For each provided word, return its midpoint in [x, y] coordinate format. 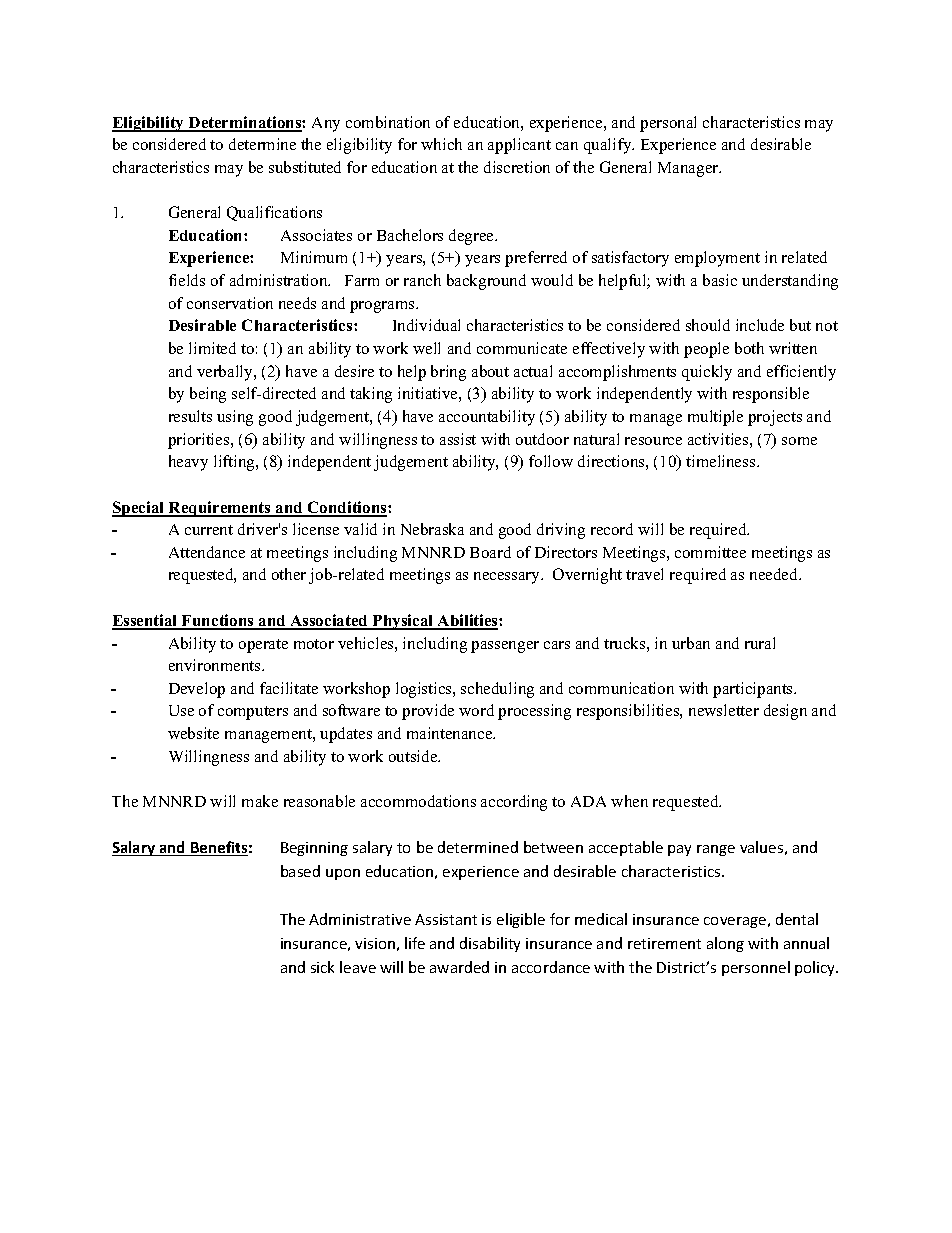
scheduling [497, 690]
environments [216, 665]
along [725, 944]
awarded [459, 967]
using [235, 418]
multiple [715, 418]
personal [668, 124]
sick [322, 967]
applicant [519, 146]
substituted [305, 167]
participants [754, 690]
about [490, 371]
